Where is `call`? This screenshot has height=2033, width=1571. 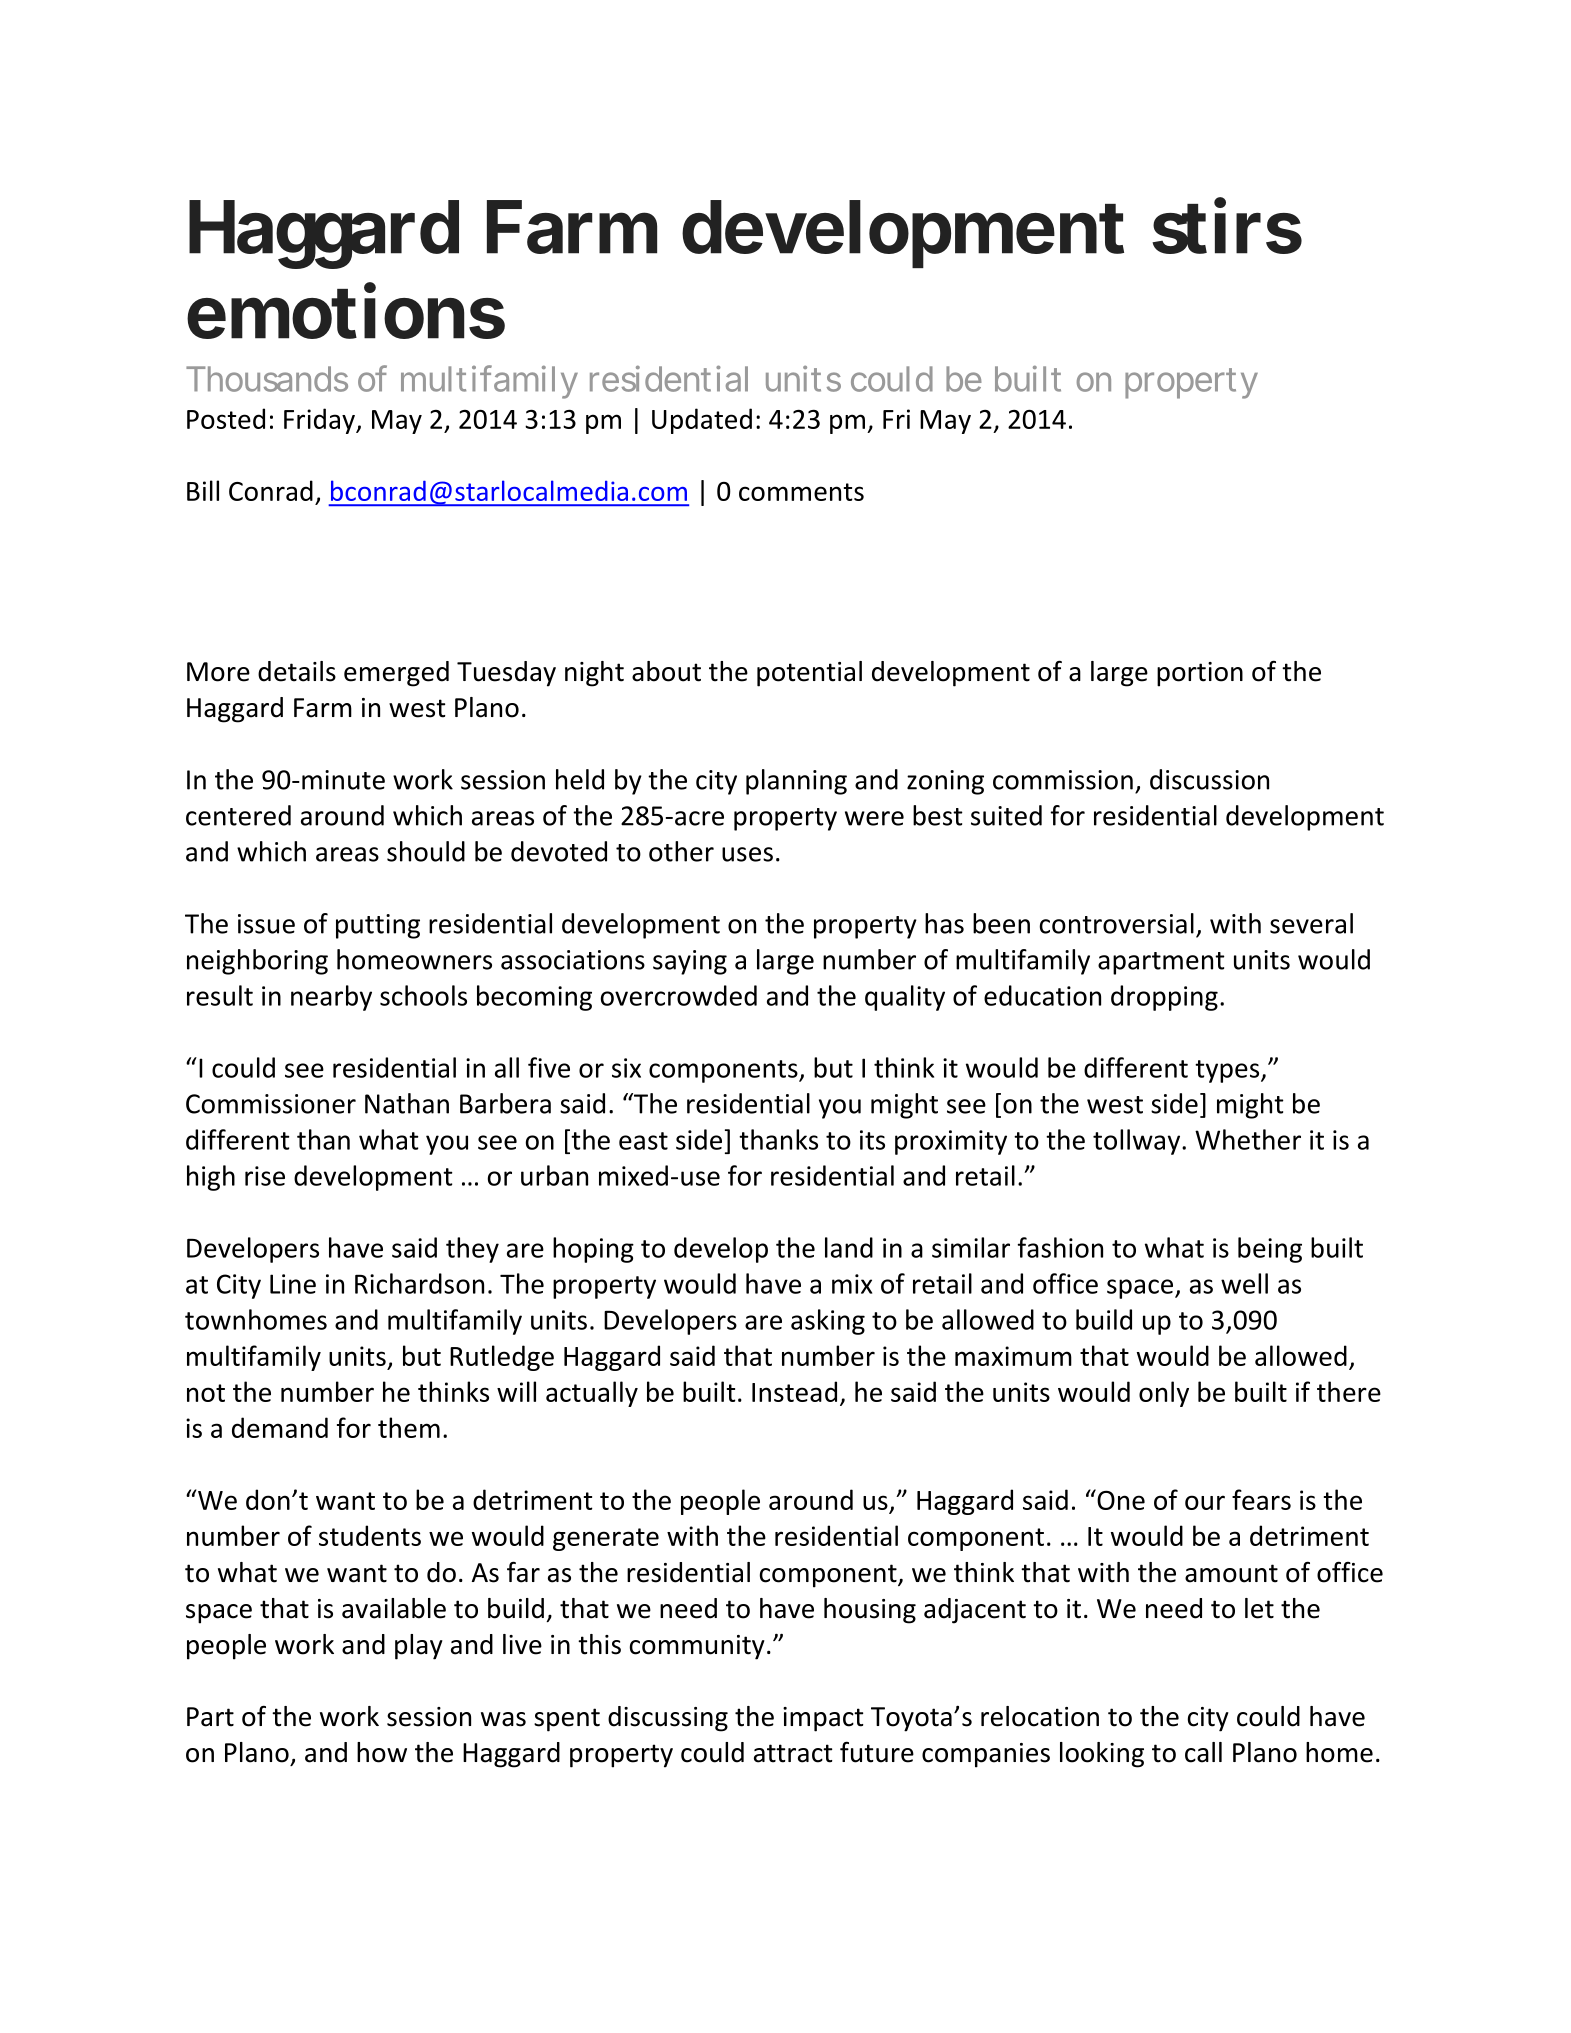
call is located at coordinates (1203, 1752).
